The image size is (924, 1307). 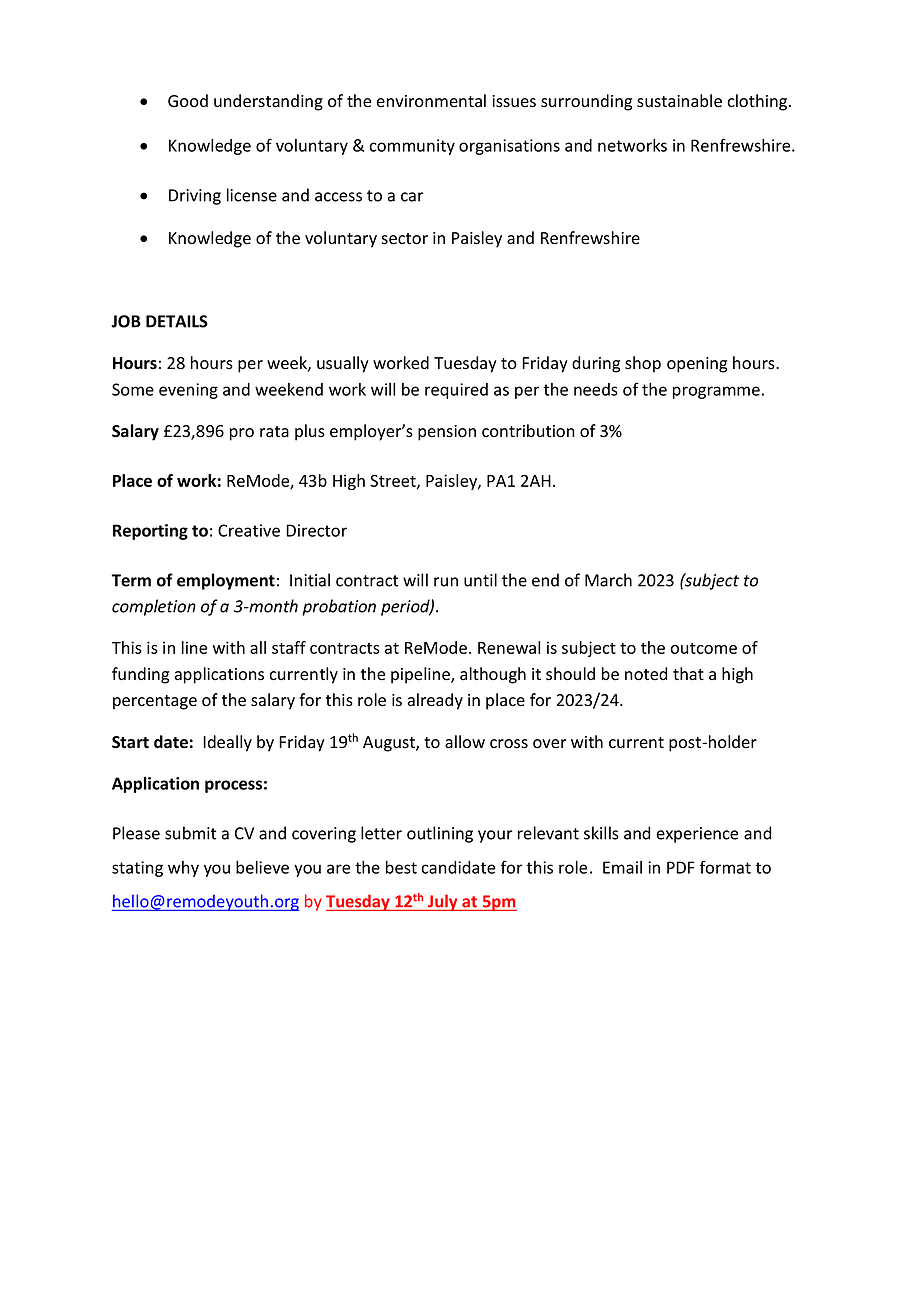 What do you see at coordinates (608, 580) in the page?
I see `March` at bounding box center [608, 580].
